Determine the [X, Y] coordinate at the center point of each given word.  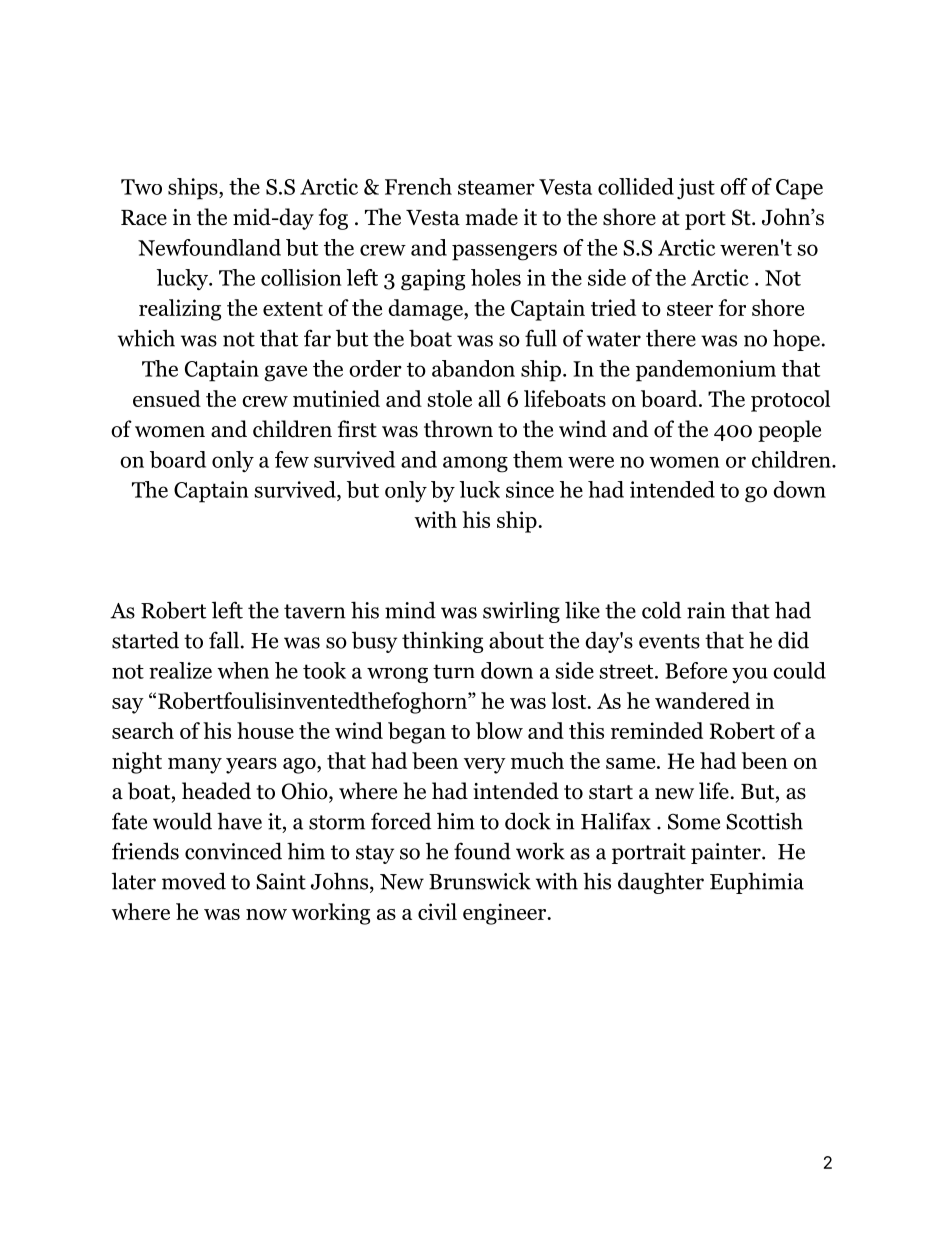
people [789, 431]
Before [696, 670]
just [696, 189]
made [492, 217]
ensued [167, 398]
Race [144, 218]
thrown [458, 429]
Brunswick [480, 881]
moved [194, 881]
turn [454, 671]
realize [180, 670]
